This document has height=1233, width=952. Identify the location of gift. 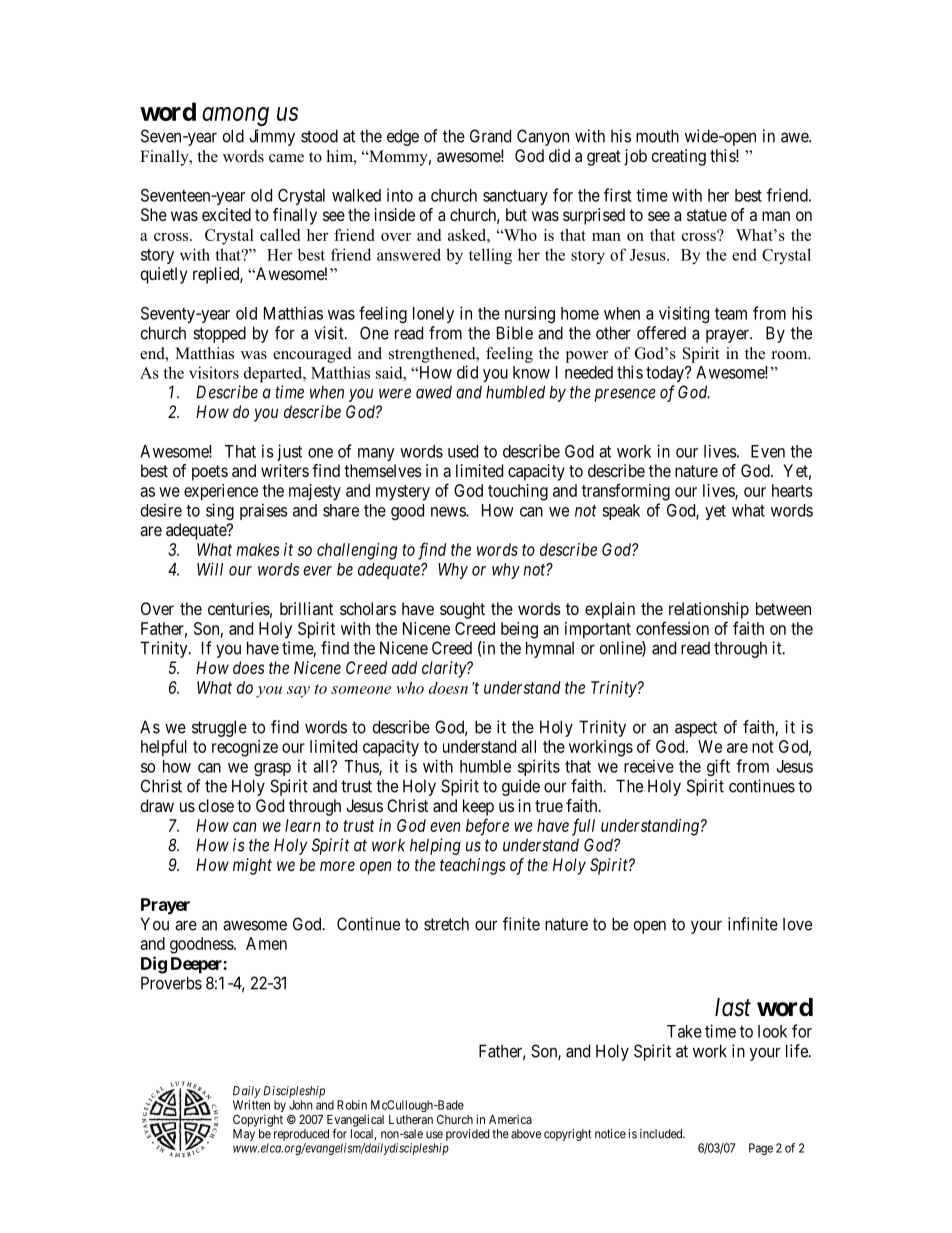
(718, 767).
